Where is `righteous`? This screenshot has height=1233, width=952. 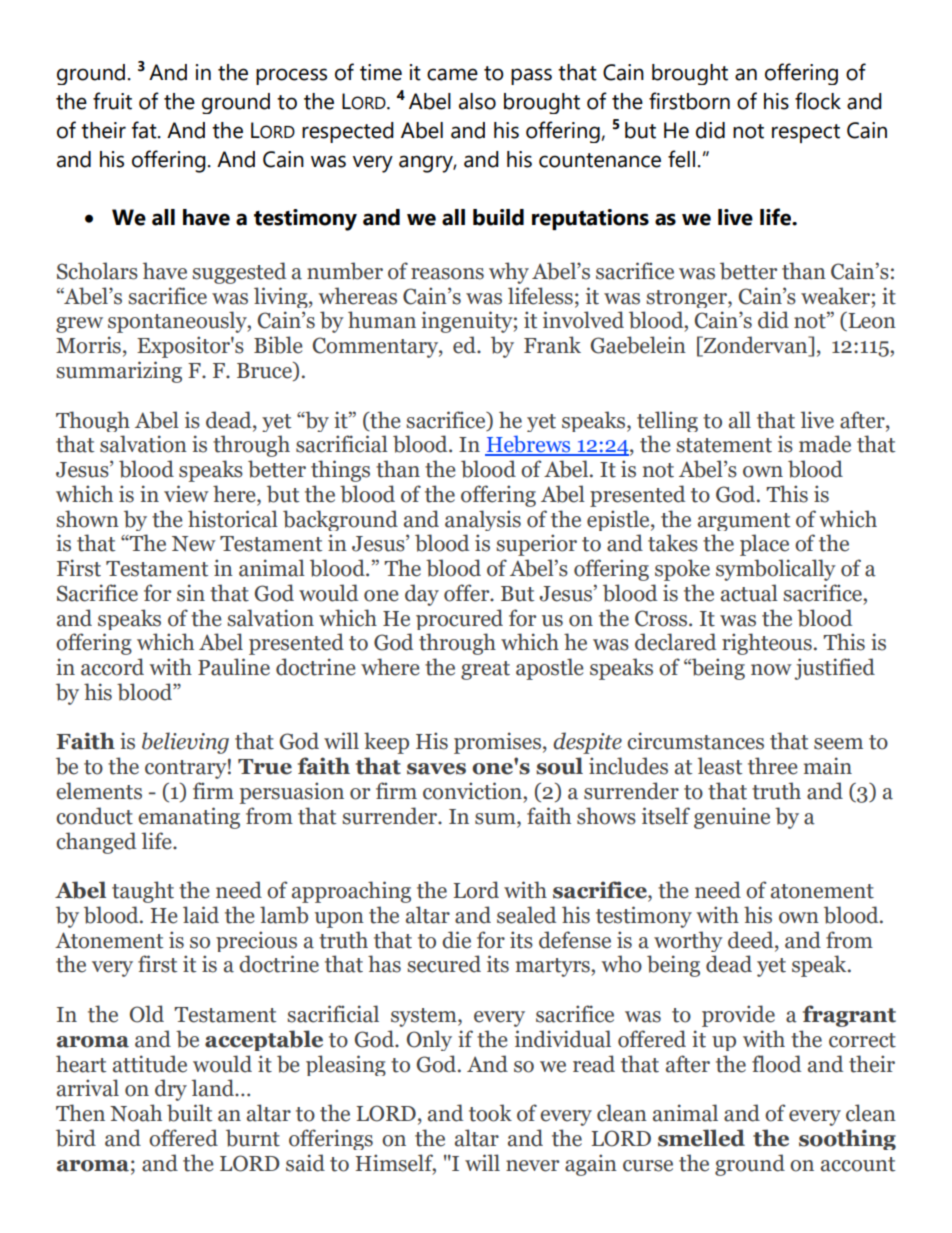 righteous is located at coordinates (767, 644).
